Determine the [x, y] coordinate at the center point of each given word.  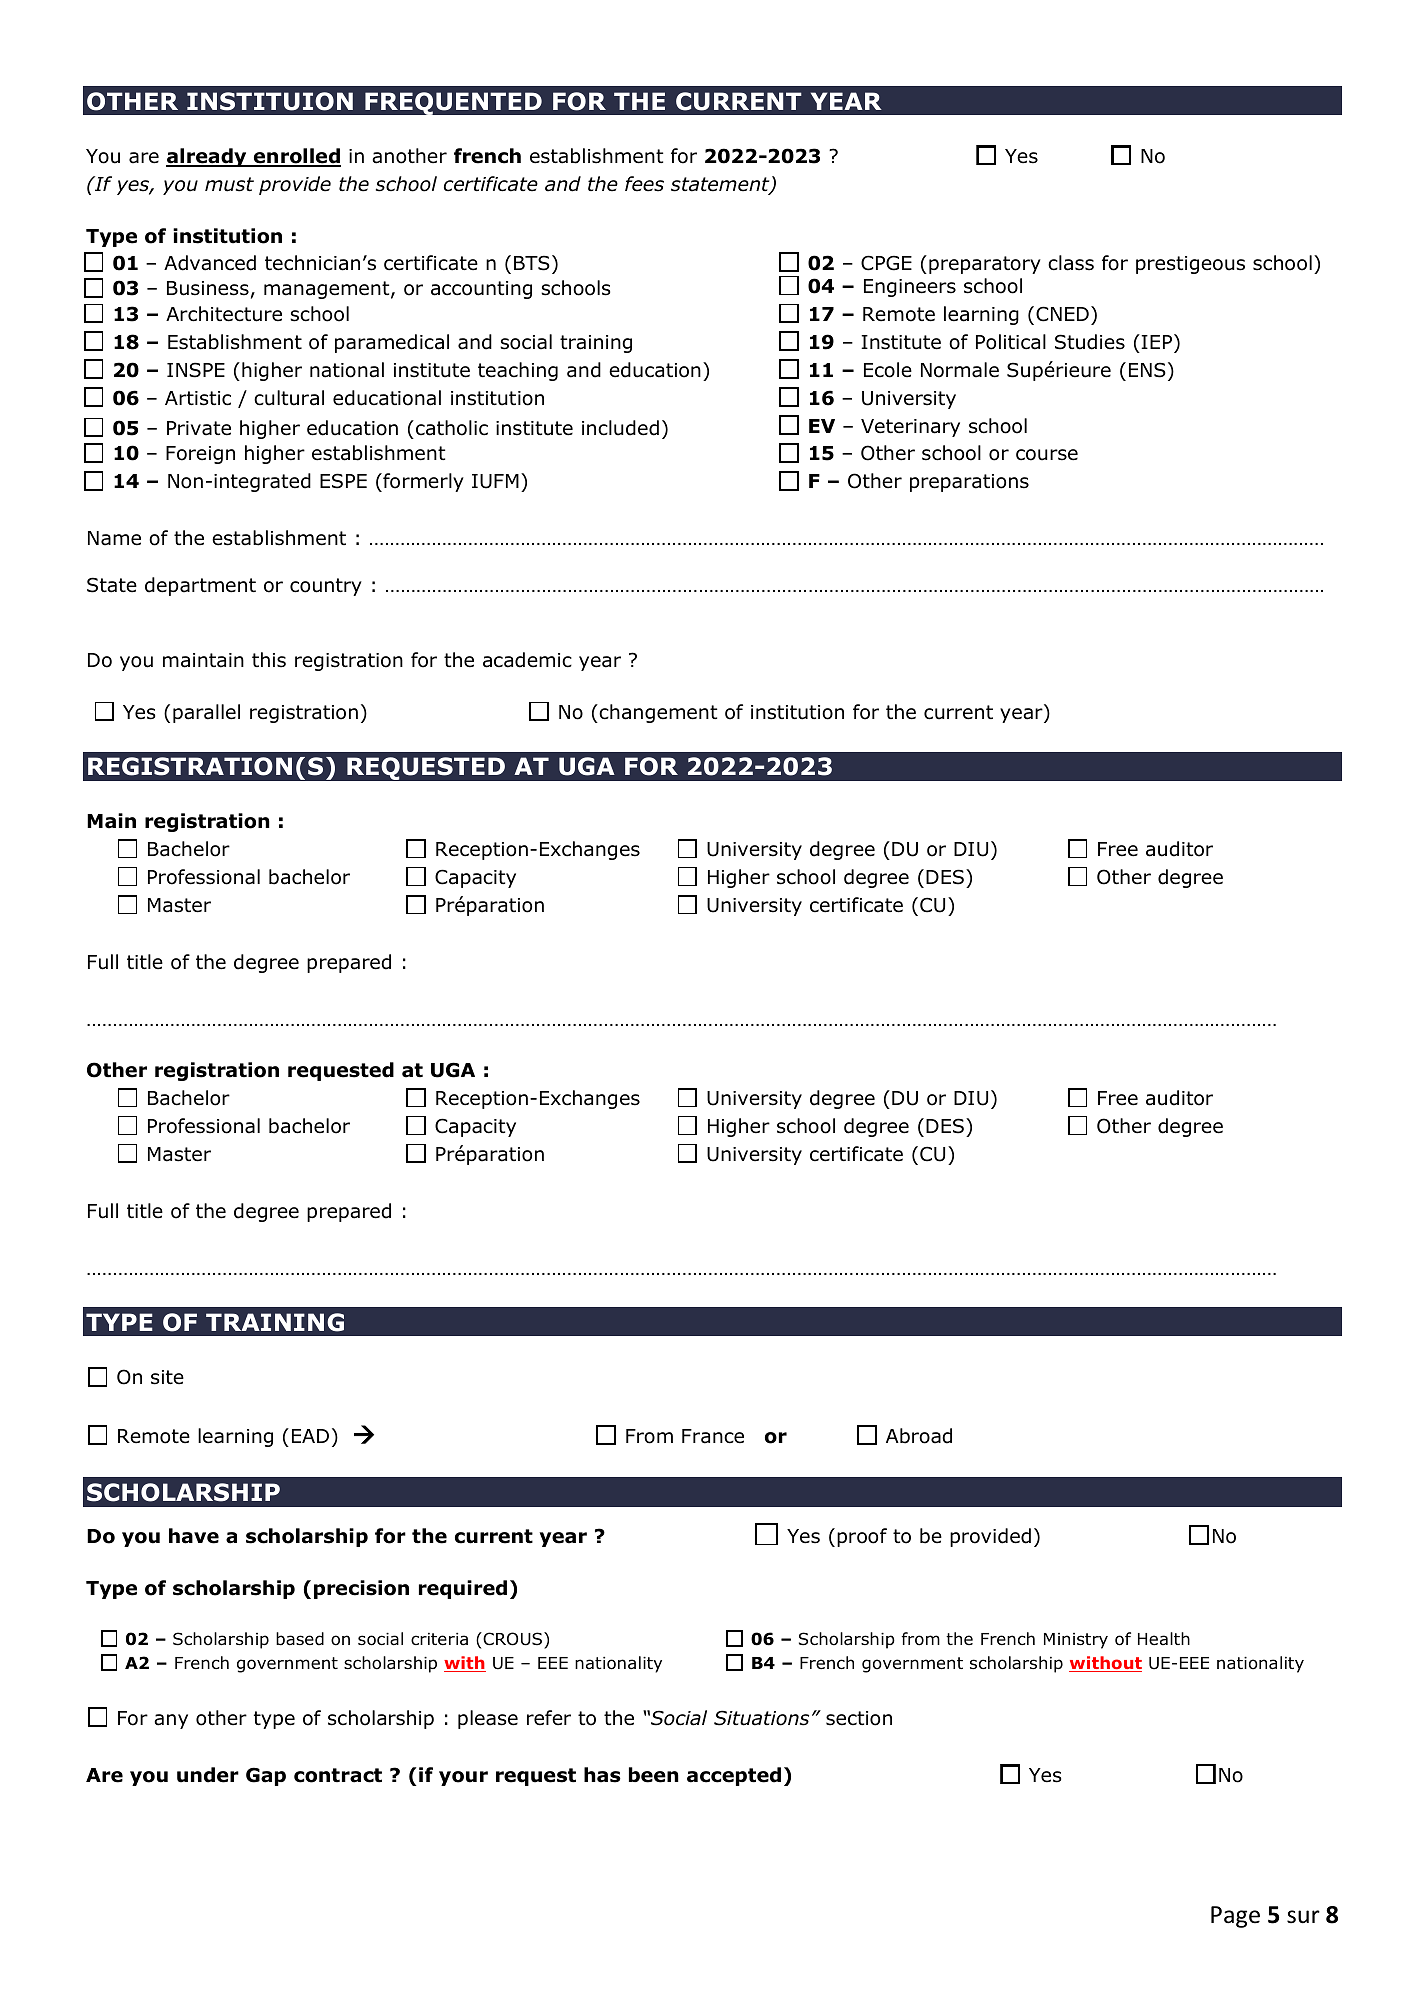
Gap [266, 1776]
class [1071, 263]
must [229, 184]
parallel [206, 713]
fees [644, 184]
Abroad [919, 1436]
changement [657, 713]
